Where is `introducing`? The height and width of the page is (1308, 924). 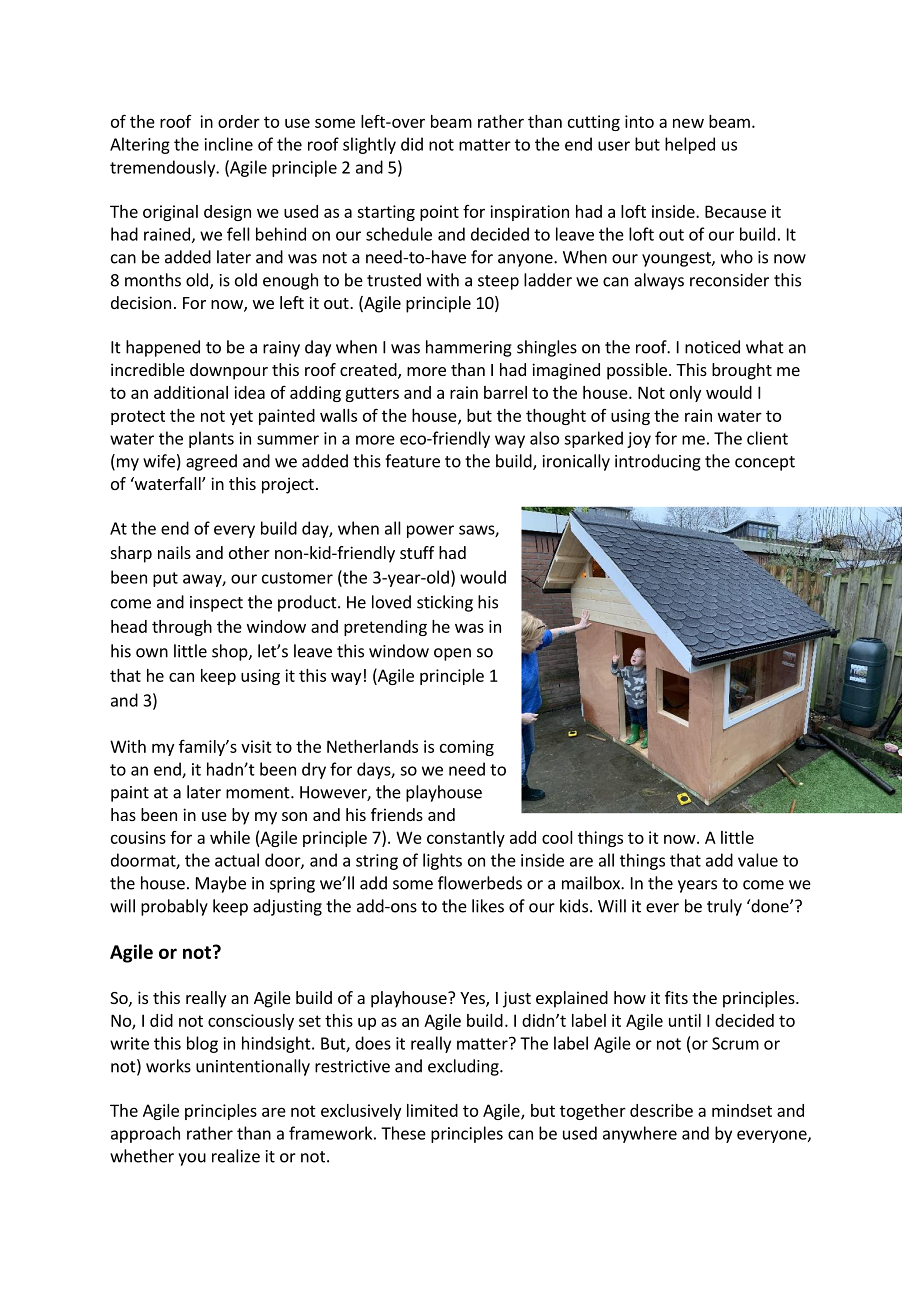
introducing is located at coordinates (658, 462).
